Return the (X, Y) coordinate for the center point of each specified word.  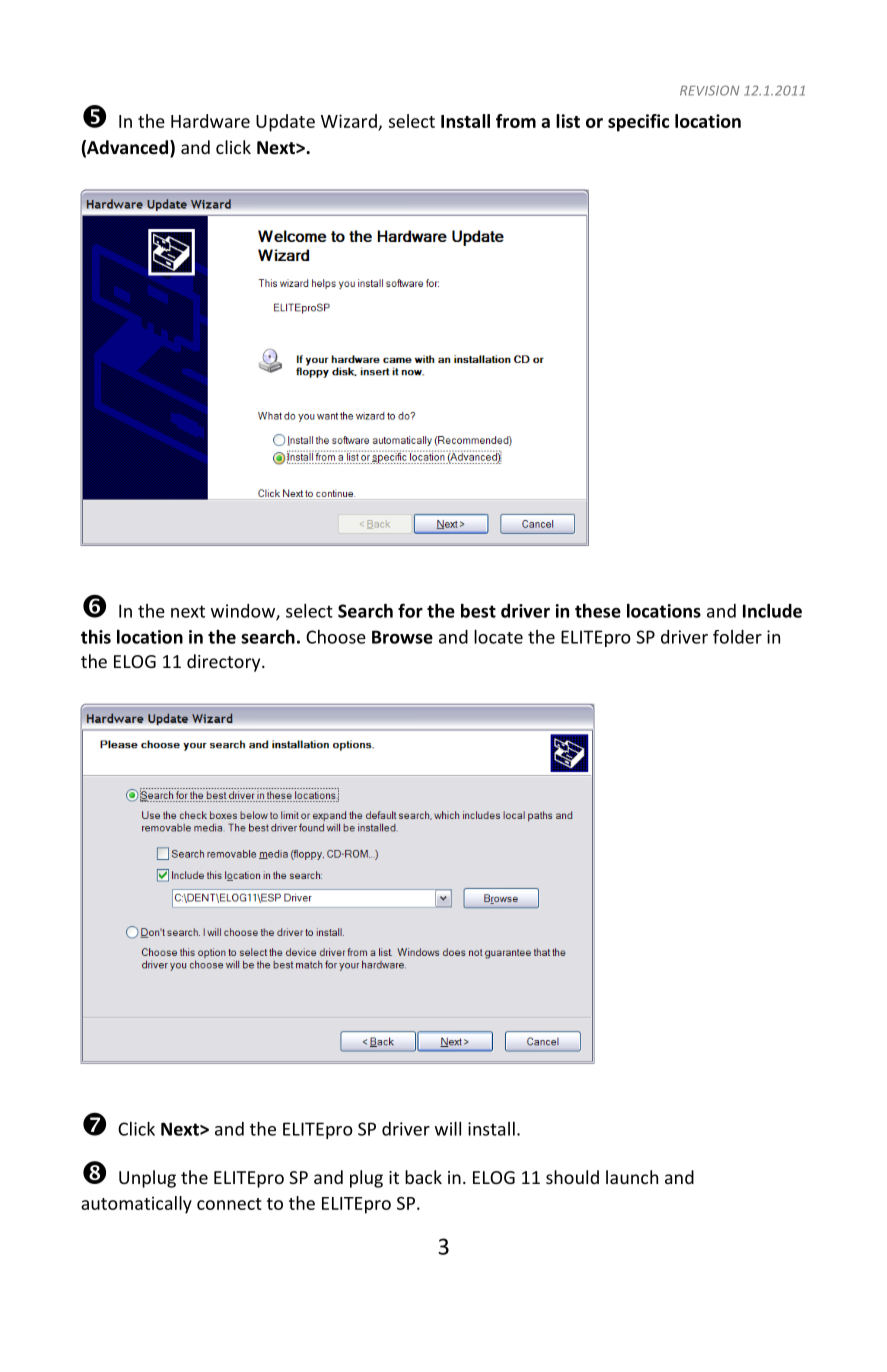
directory (225, 663)
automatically (136, 1205)
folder (737, 637)
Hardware (210, 121)
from (516, 121)
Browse (402, 637)
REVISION (709, 90)
